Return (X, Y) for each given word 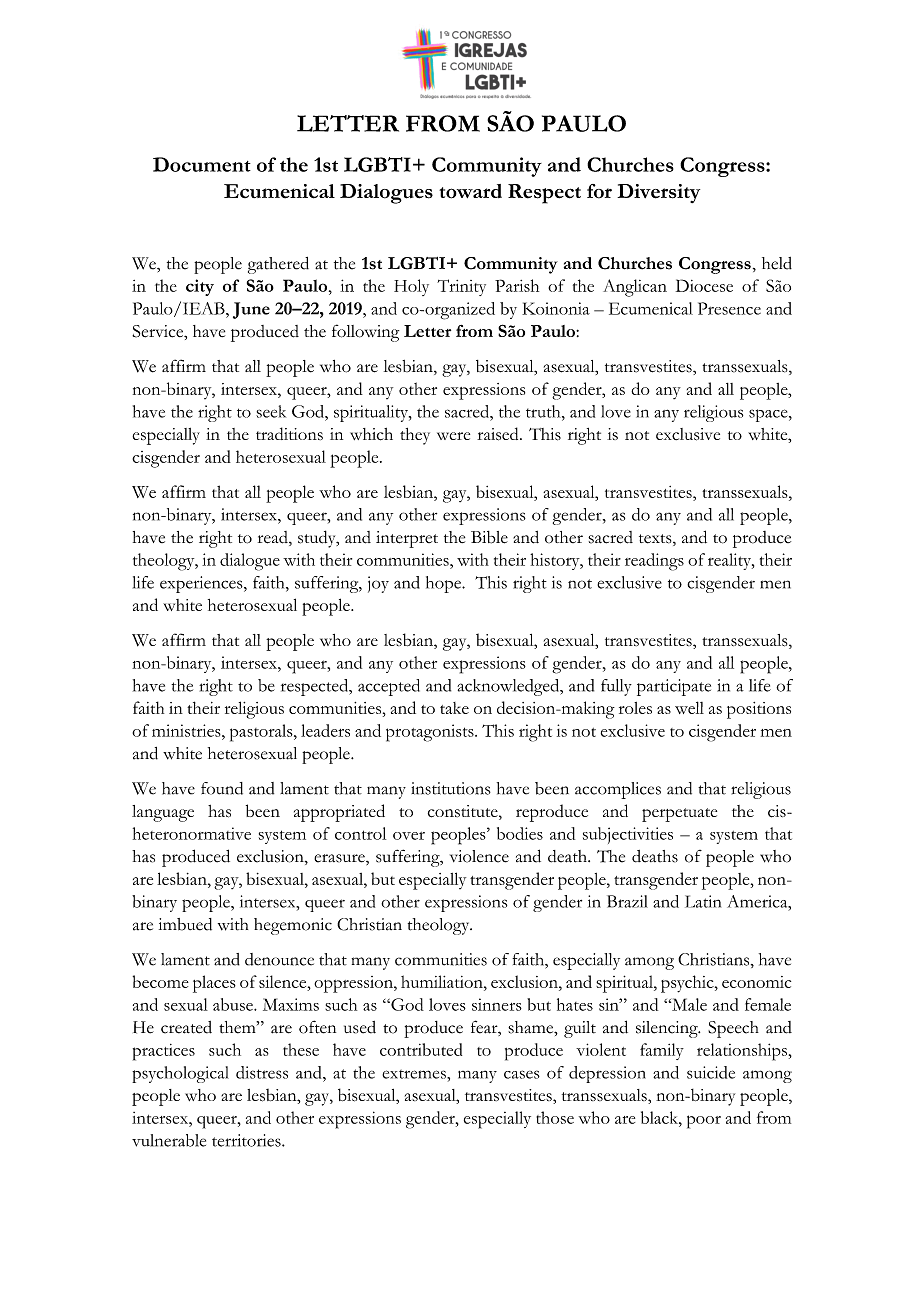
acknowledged (509, 687)
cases (522, 1074)
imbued (185, 924)
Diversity (658, 193)
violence (479, 856)
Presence (729, 308)
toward (470, 191)
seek (271, 411)
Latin (703, 901)
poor (704, 1122)
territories (247, 1140)
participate (674, 687)
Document (202, 164)
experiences (202, 584)
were (453, 436)
